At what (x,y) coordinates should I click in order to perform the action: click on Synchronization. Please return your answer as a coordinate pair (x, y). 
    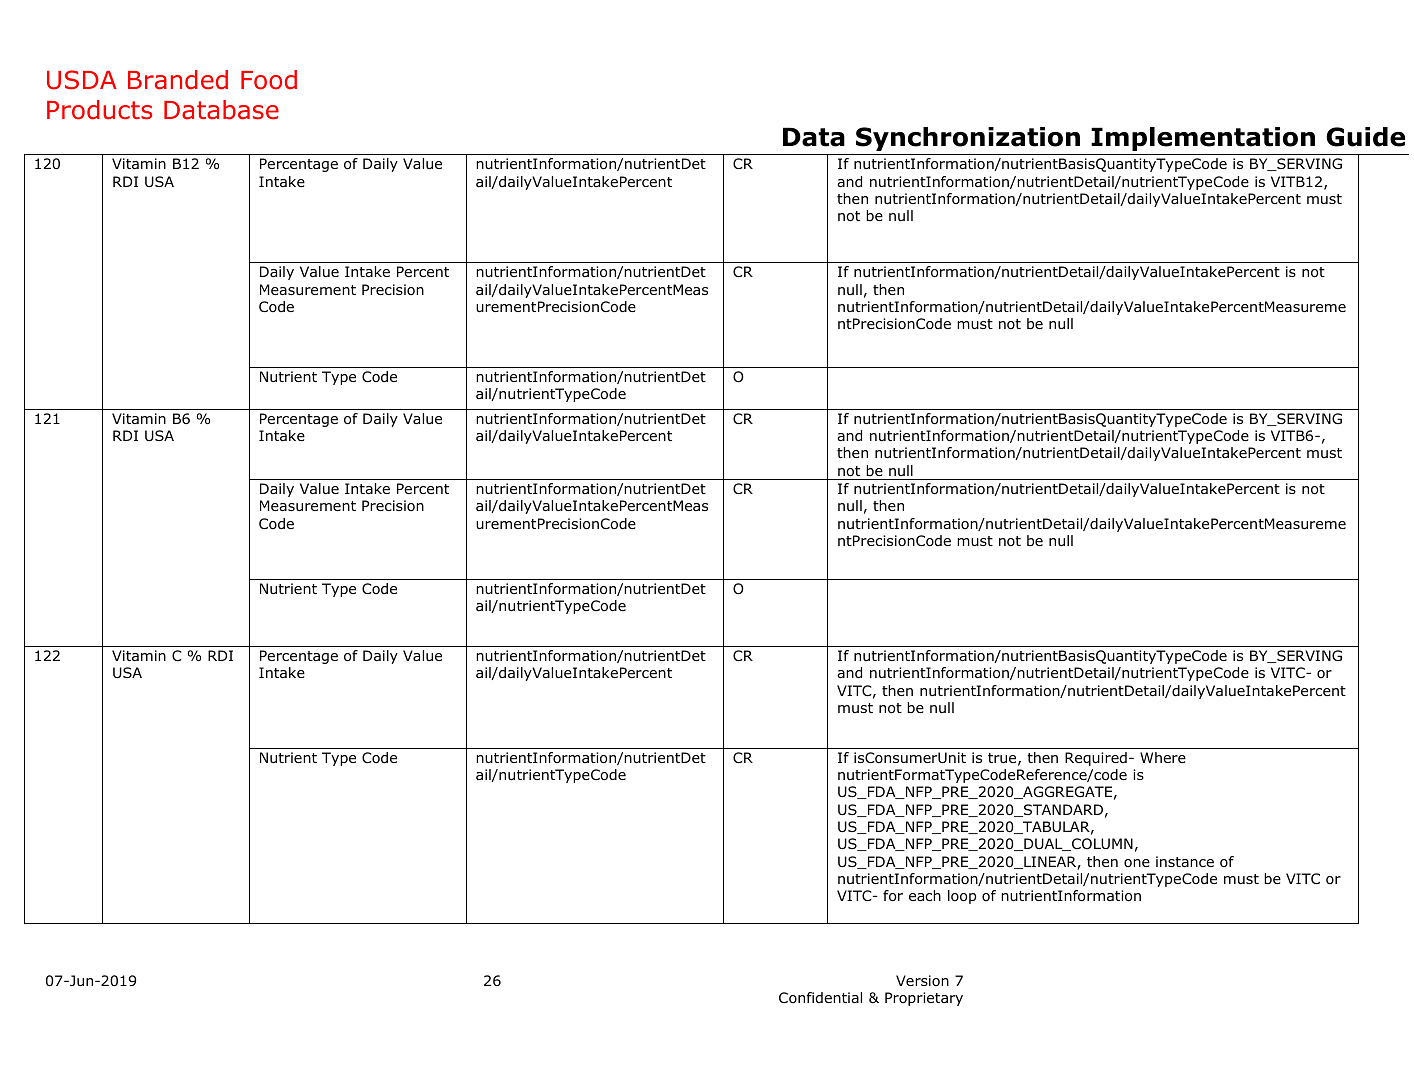
    Looking at the image, I should click on (968, 139).
